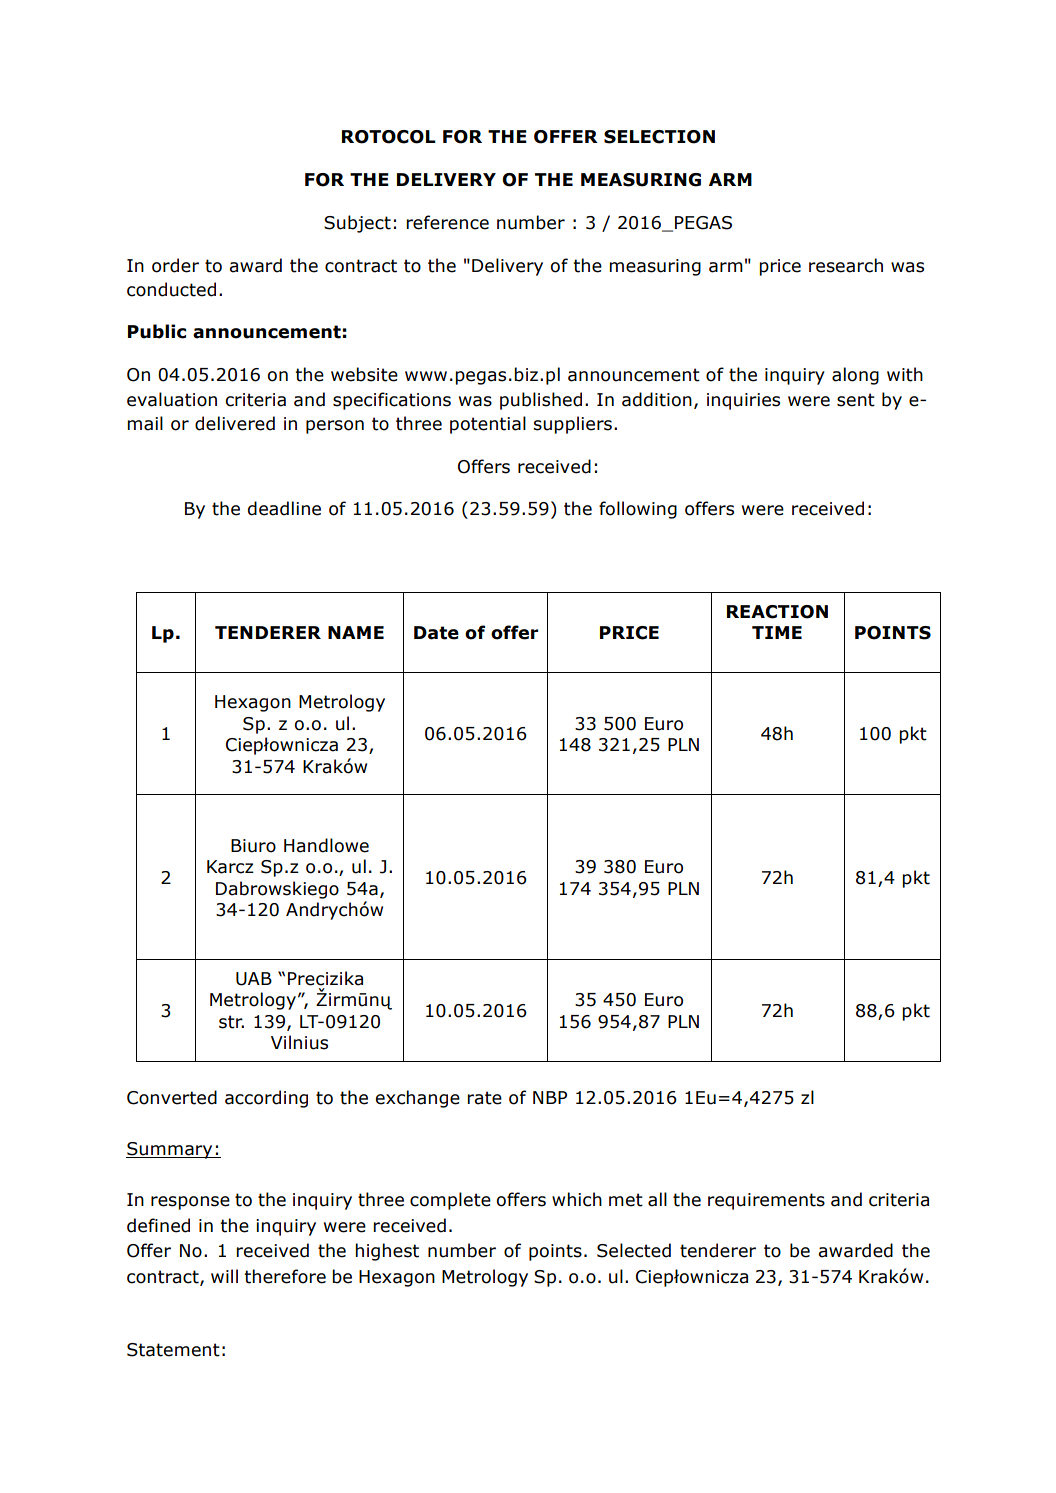 Image resolution: width=1056 pixels, height=1493 pixels. Describe the element at coordinates (766, 1201) in the screenshot. I see `requirements` at that location.
